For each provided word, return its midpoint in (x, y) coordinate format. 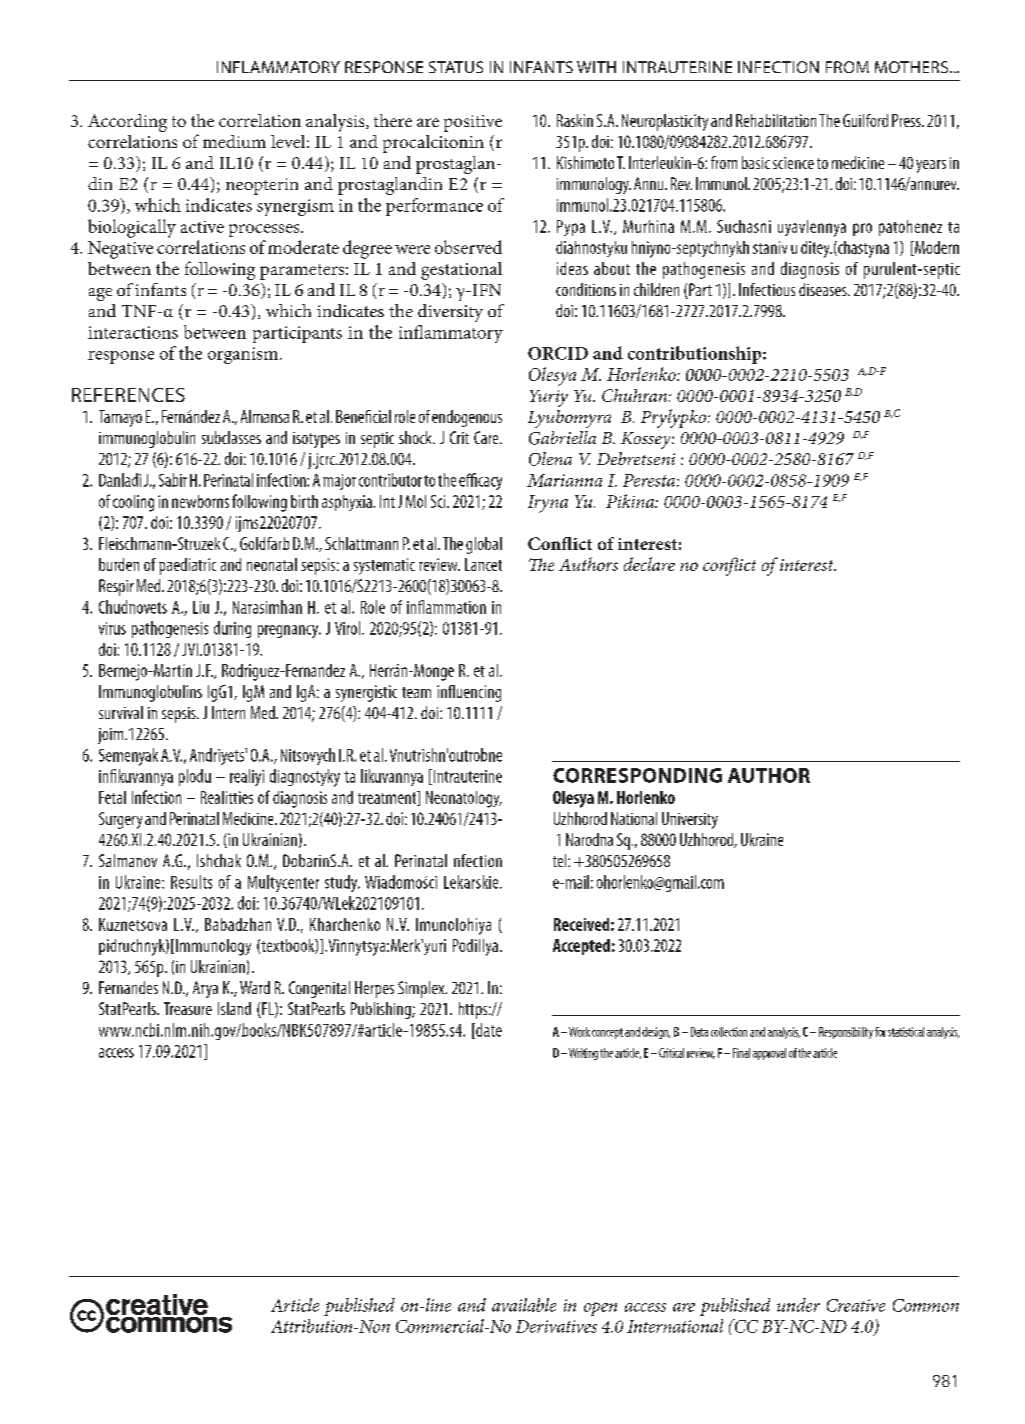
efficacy (480, 481)
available (524, 1305)
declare (649, 564)
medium (234, 141)
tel (561, 860)
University (690, 820)
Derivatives (556, 1326)
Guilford (865, 120)
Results (191, 882)
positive (473, 123)
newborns (200, 501)
